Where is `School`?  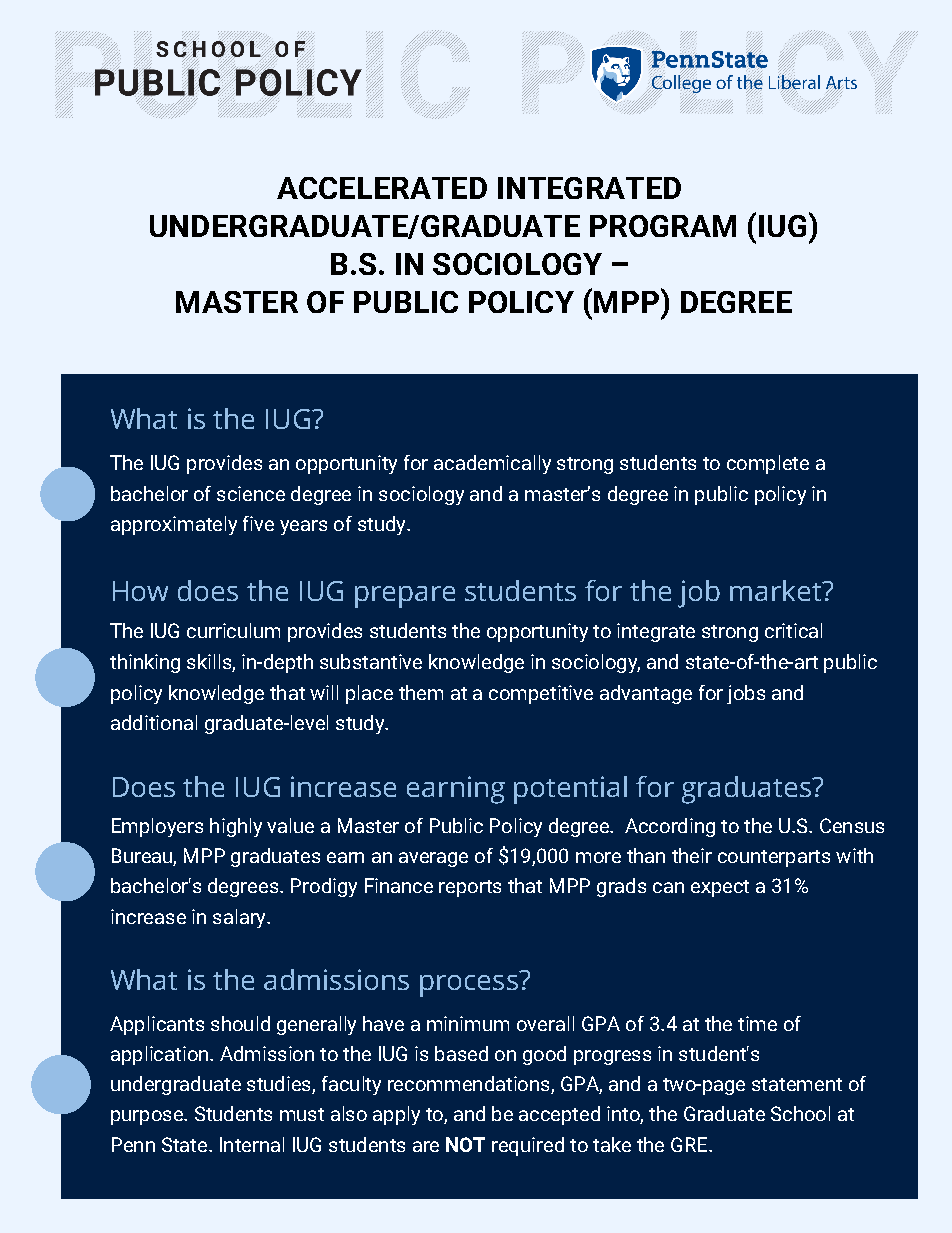
School is located at coordinates (800, 1113).
